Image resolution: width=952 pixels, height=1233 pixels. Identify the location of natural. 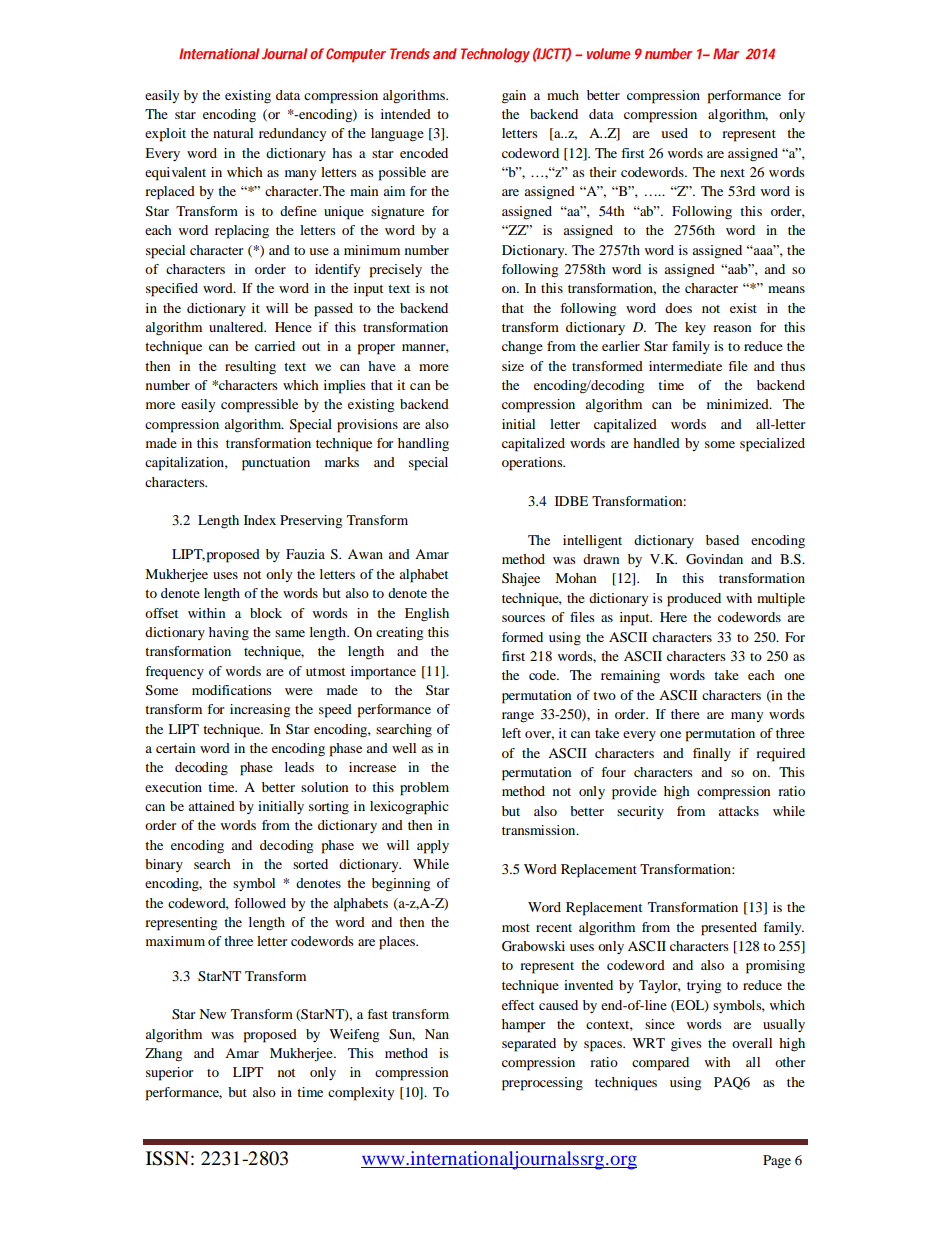
(233, 133).
